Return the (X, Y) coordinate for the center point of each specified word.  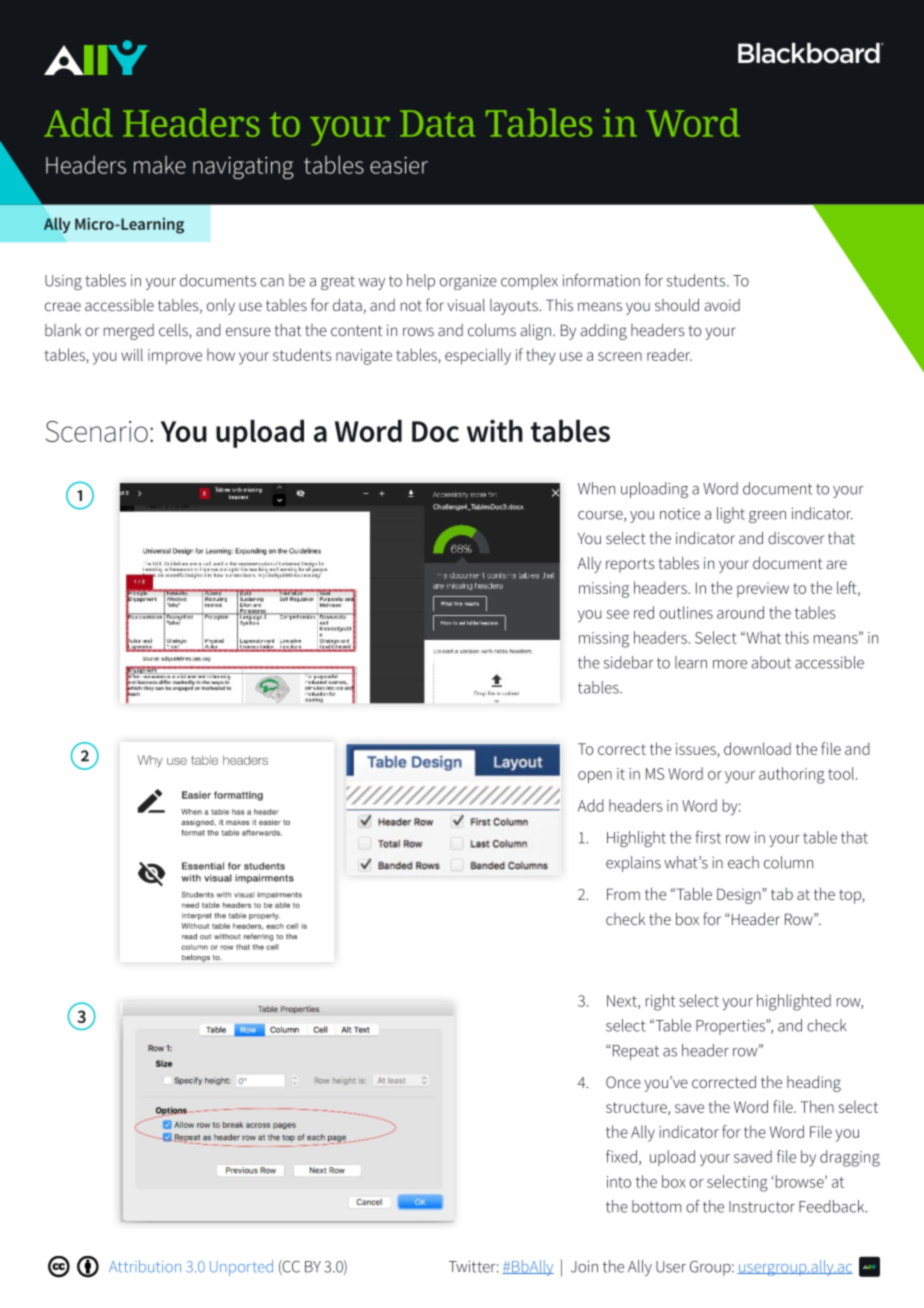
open (595, 777)
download (757, 748)
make (160, 164)
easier (399, 165)
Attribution (145, 1266)
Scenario (97, 431)
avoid (722, 305)
